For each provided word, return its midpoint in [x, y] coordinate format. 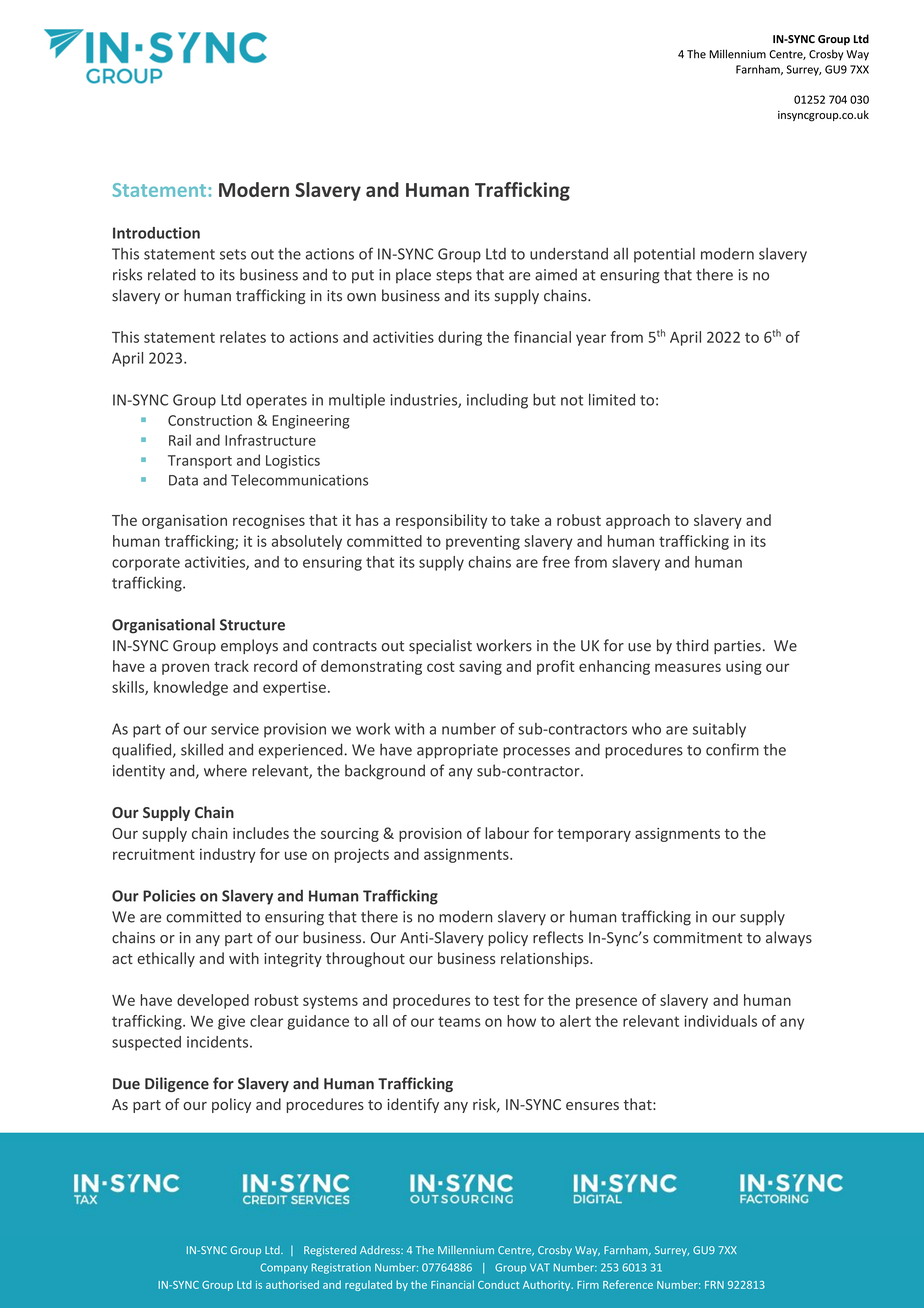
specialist [440, 646]
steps [454, 277]
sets [233, 254]
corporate [146, 564]
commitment [697, 938]
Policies [169, 895]
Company [284, 1268]
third [692, 645]
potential [664, 255]
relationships [546, 959]
